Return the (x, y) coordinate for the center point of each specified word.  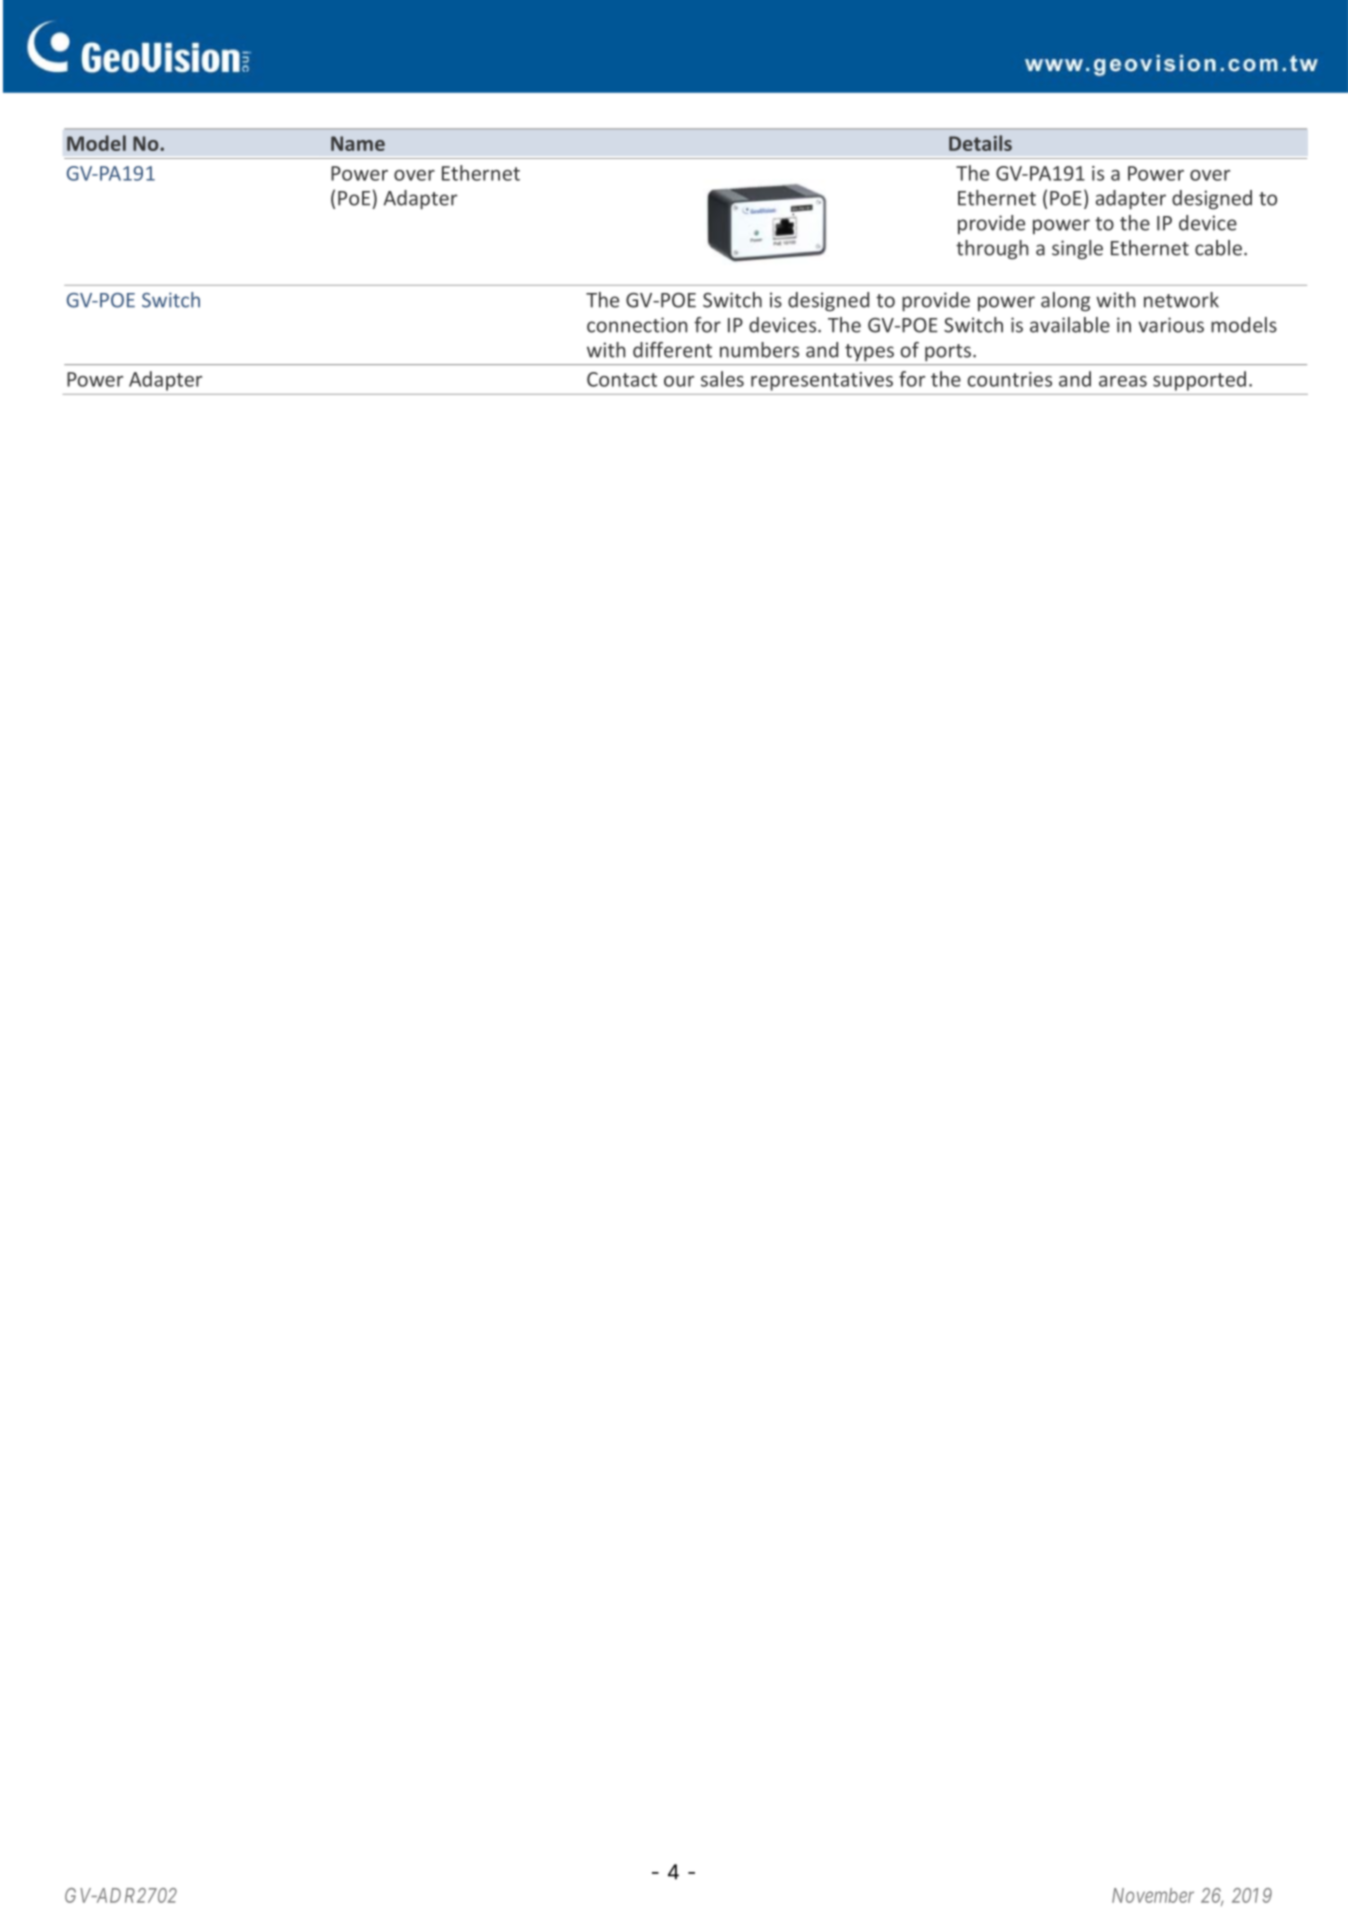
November (1153, 1895)
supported (1199, 381)
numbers (759, 350)
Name (358, 143)
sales (722, 379)
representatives (822, 381)
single (1077, 250)
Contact (622, 379)
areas (1123, 381)
